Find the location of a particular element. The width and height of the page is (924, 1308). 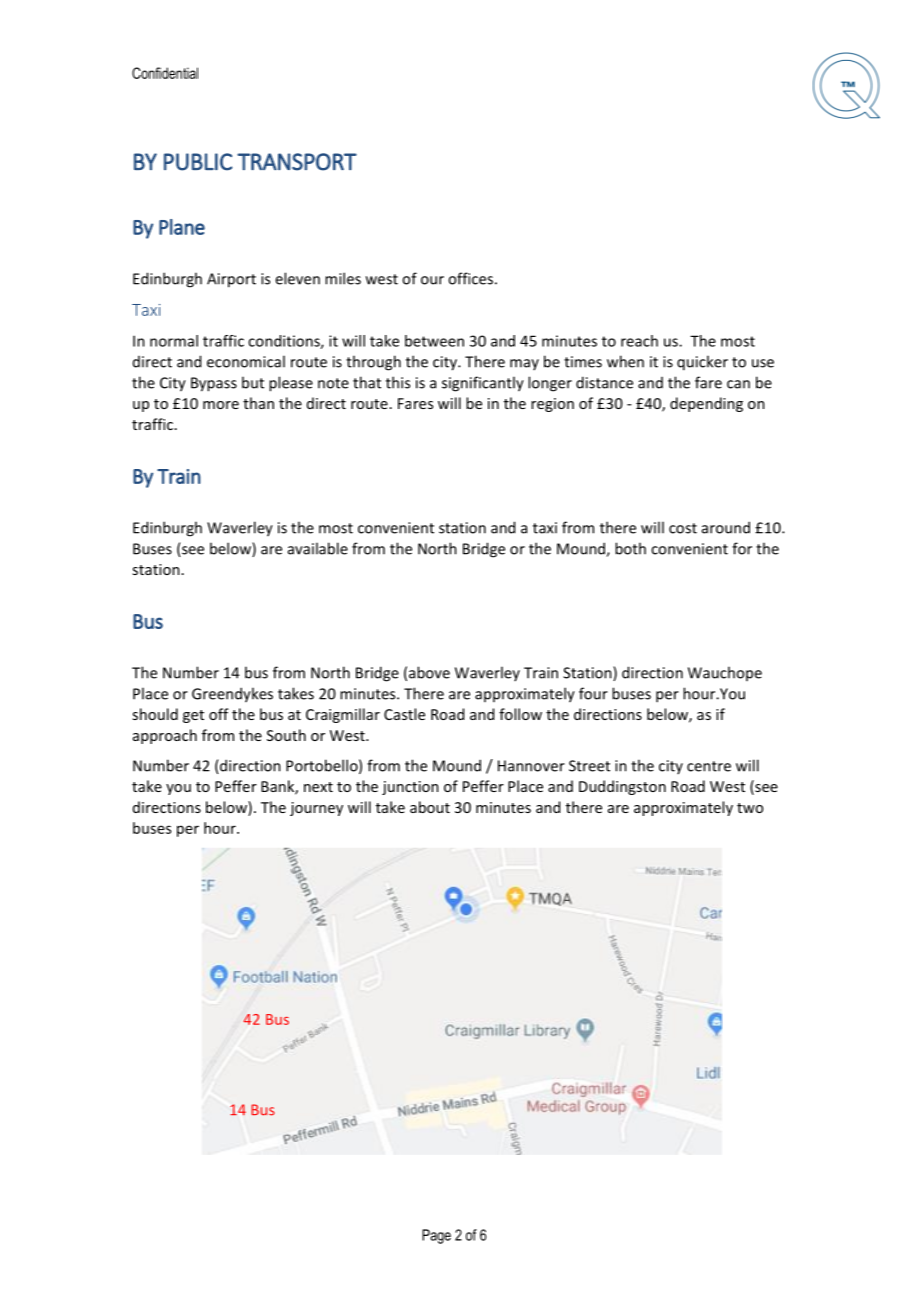

Page is located at coordinates (436, 1236).
